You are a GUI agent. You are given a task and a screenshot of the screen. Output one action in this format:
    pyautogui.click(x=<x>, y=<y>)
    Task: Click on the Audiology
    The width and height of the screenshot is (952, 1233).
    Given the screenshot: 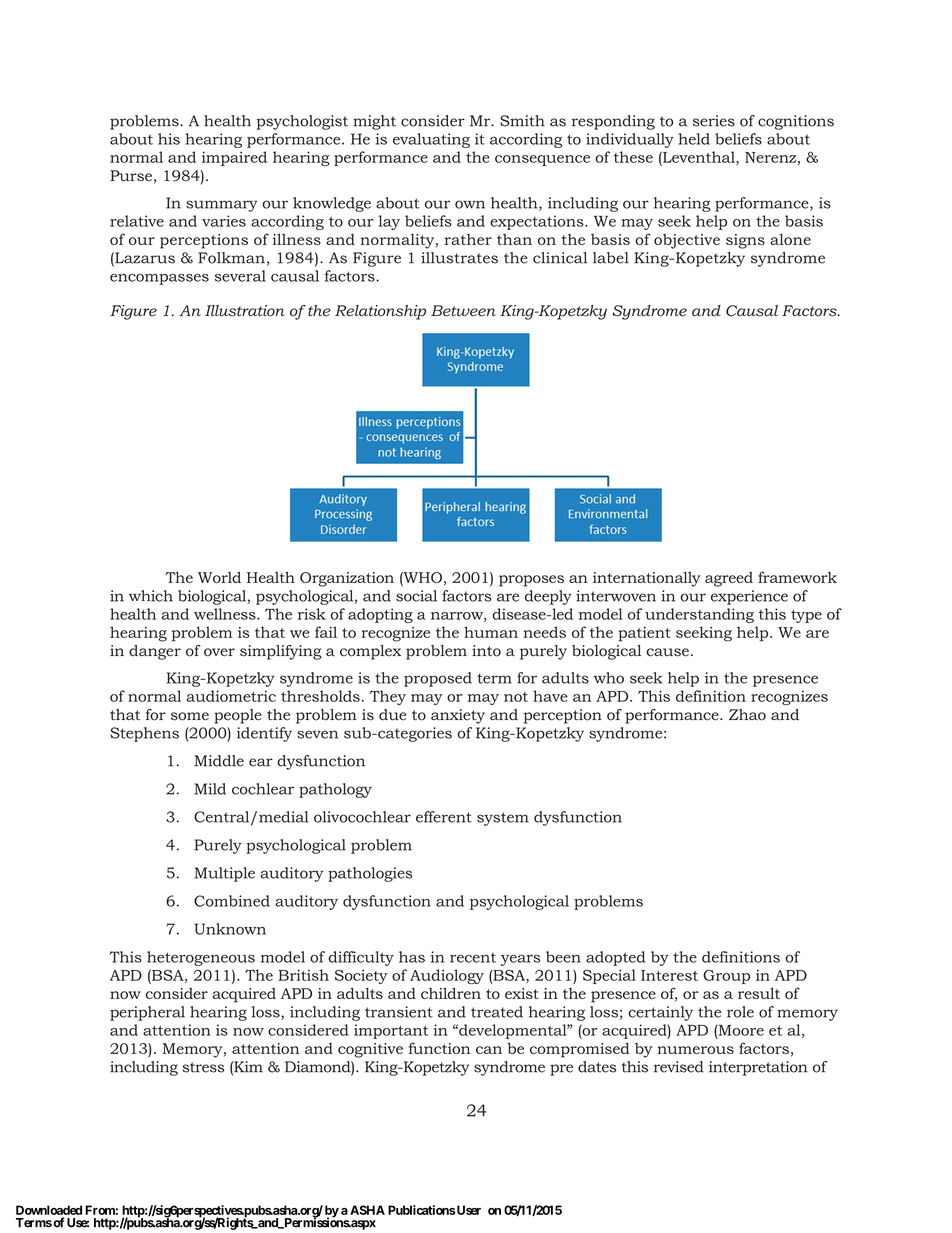 What is the action you would take?
    pyautogui.click(x=447, y=976)
